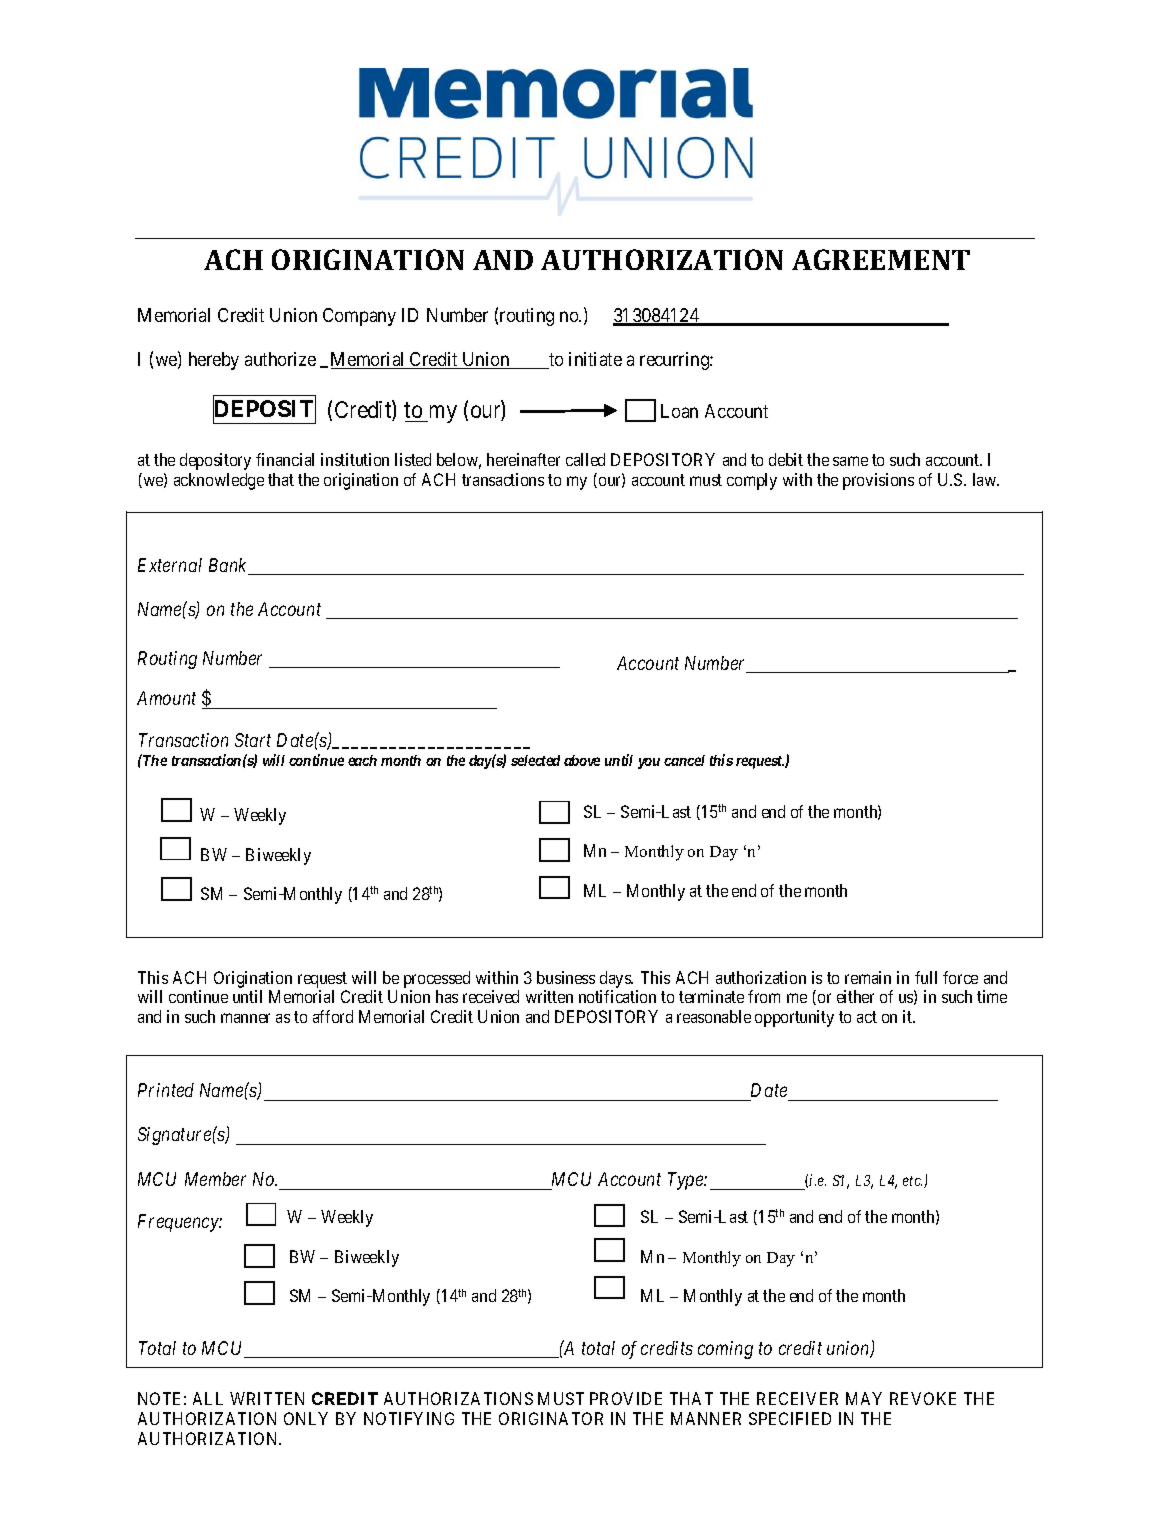 The width and height of the page is (1169, 1513). Describe the element at coordinates (878, 481) in the page. I see `provisions` at that location.
